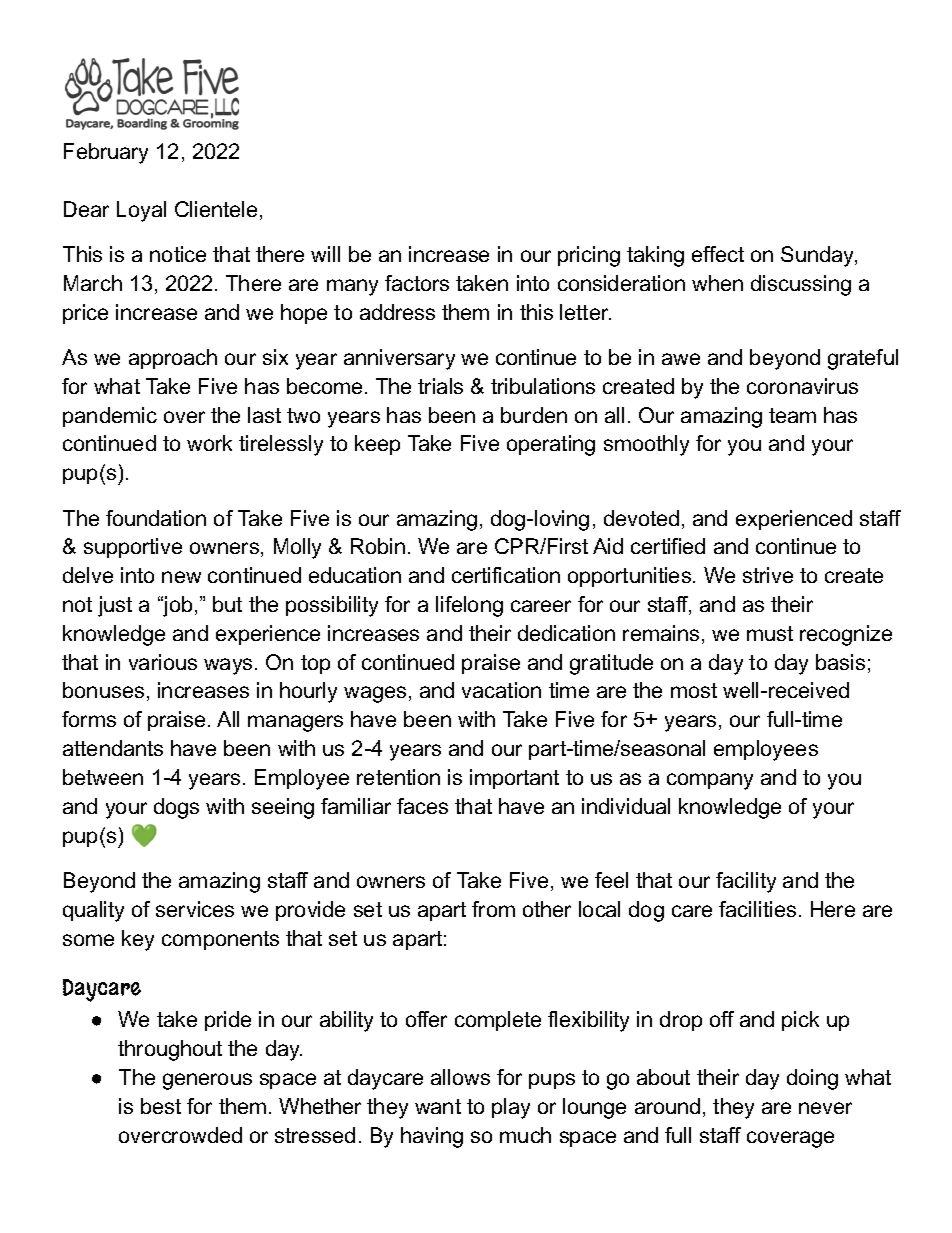 The width and height of the image is (952, 1233). I want to click on must, so click(770, 633).
